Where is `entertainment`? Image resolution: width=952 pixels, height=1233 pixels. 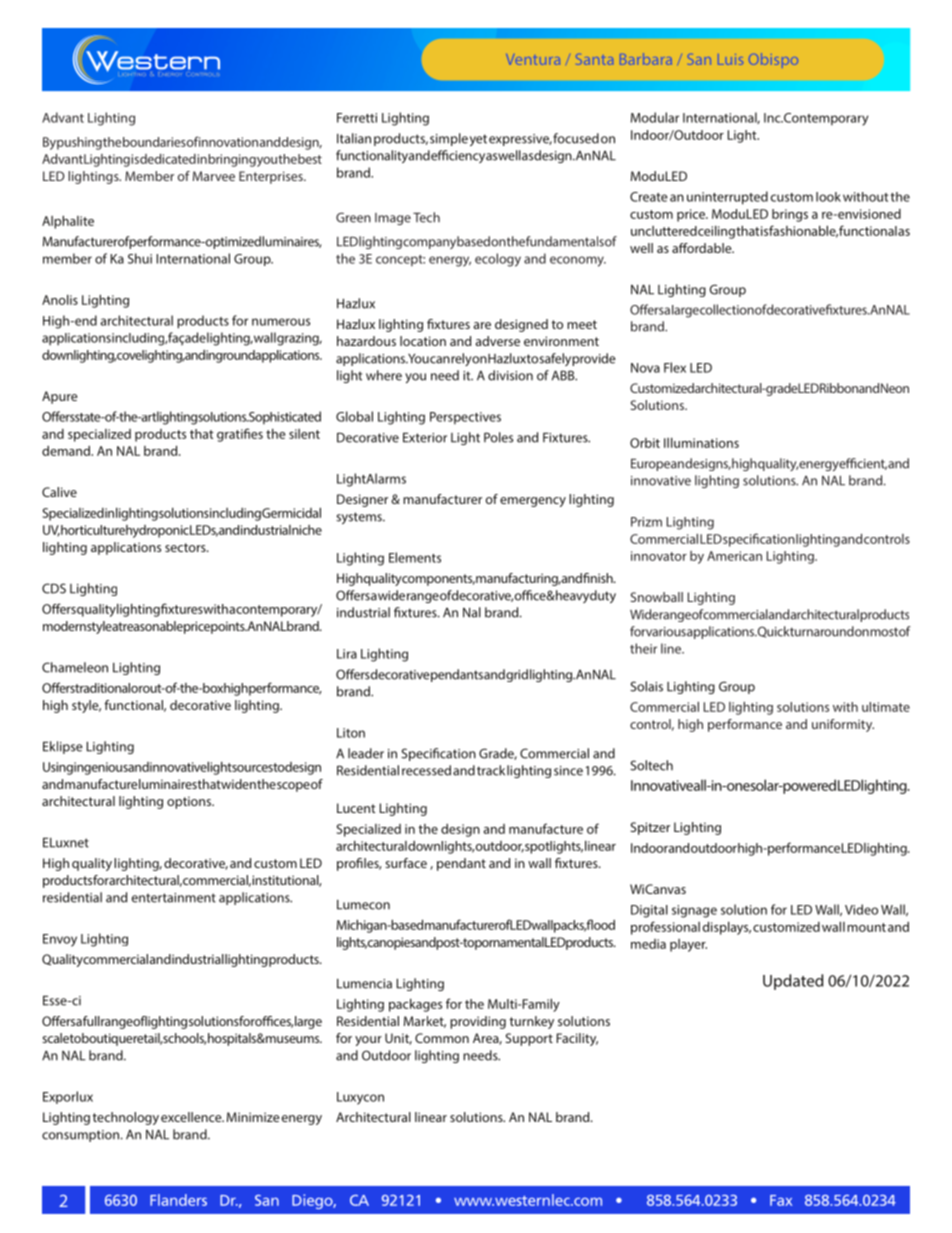 entertainment is located at coordinates (174, 898).
